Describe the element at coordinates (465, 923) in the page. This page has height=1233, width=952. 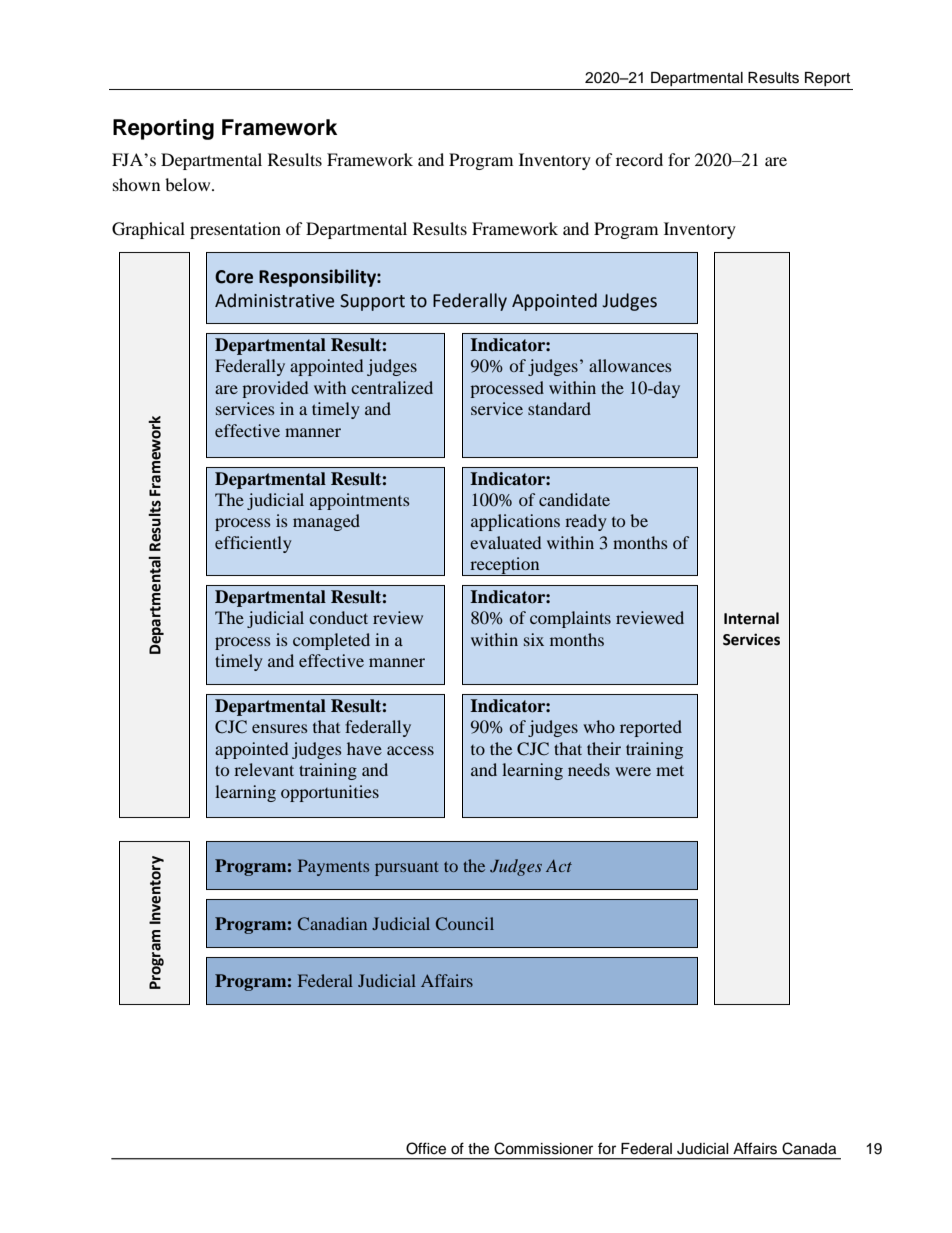
I see `Council` at that location.
